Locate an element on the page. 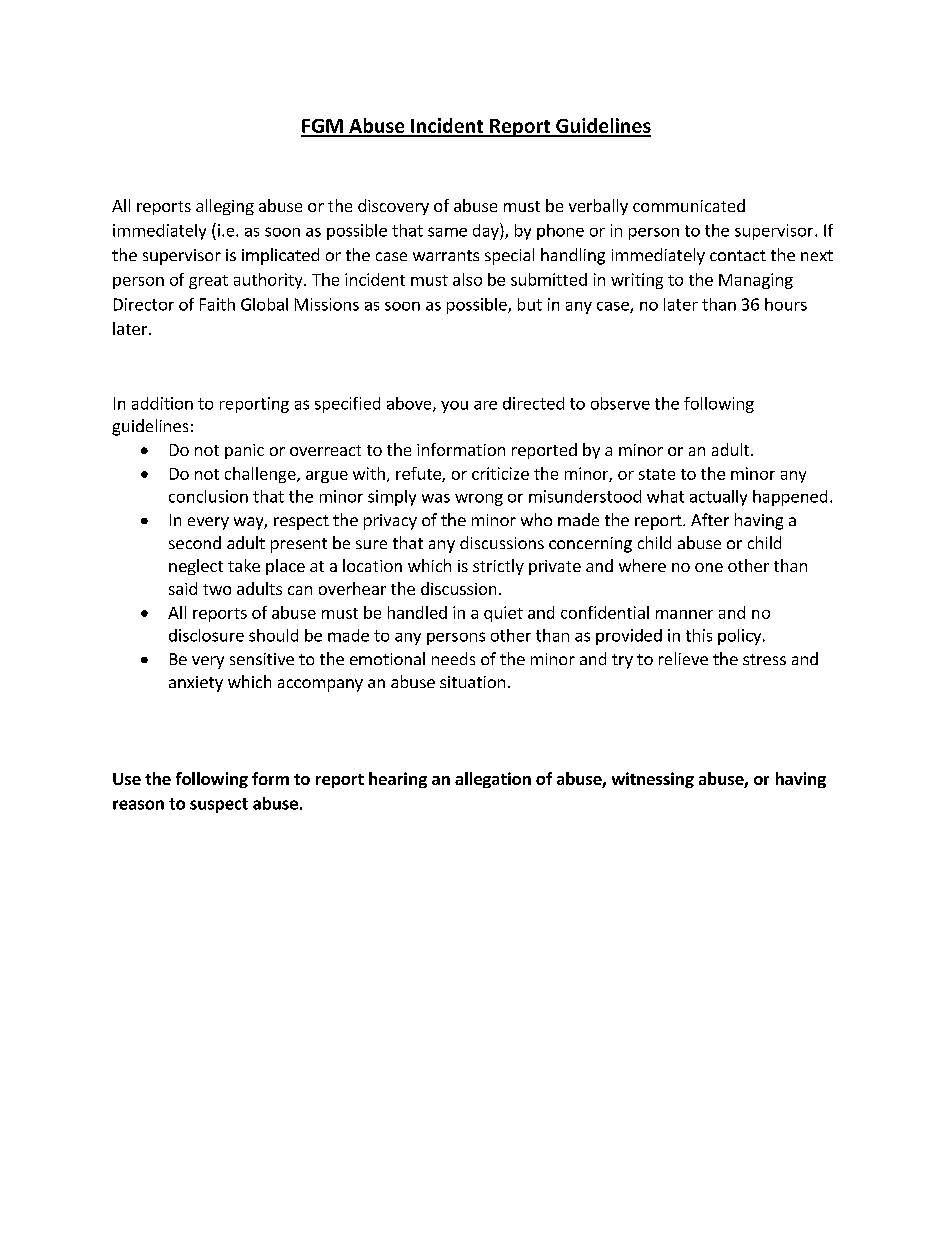 Image resolution: width=952 pixels, height=1233 pixels. wrong is located at coordinates (479, 500).
